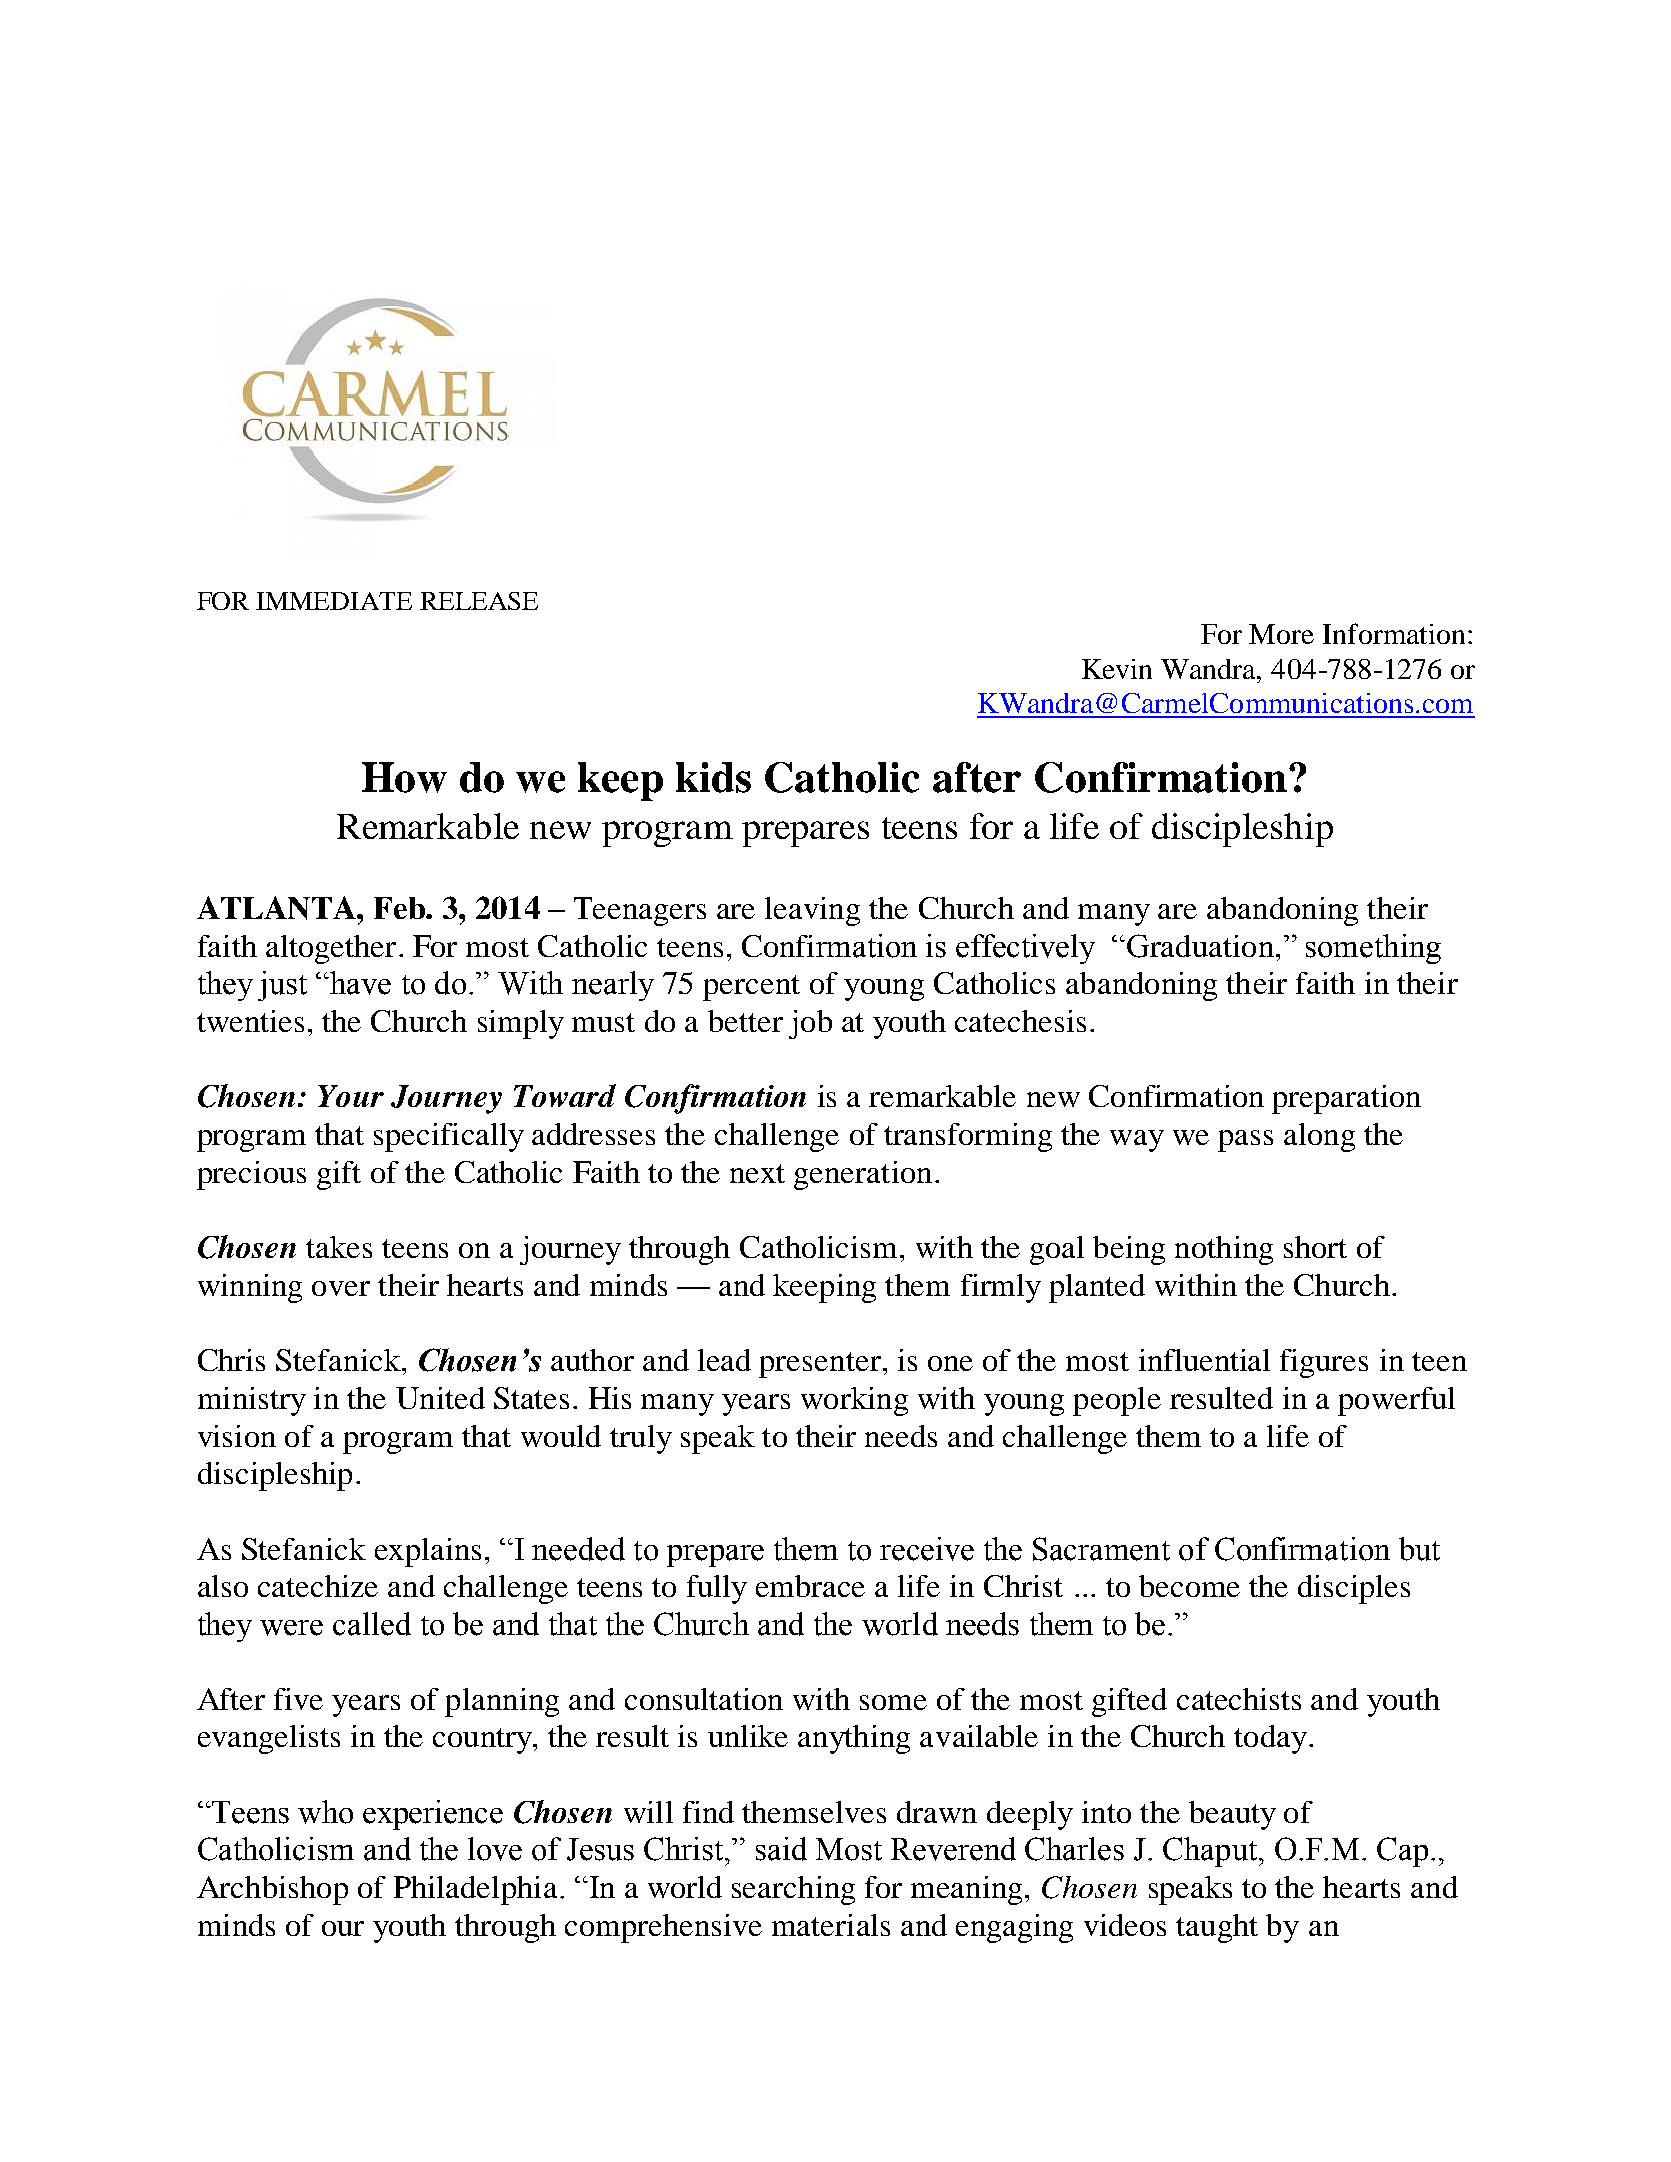 This screenshot has width=1671, height=2162. What do you see at coordinates (793, 1890) in the screenshot?
I see `searching` at bounding box center [793, 1890].
